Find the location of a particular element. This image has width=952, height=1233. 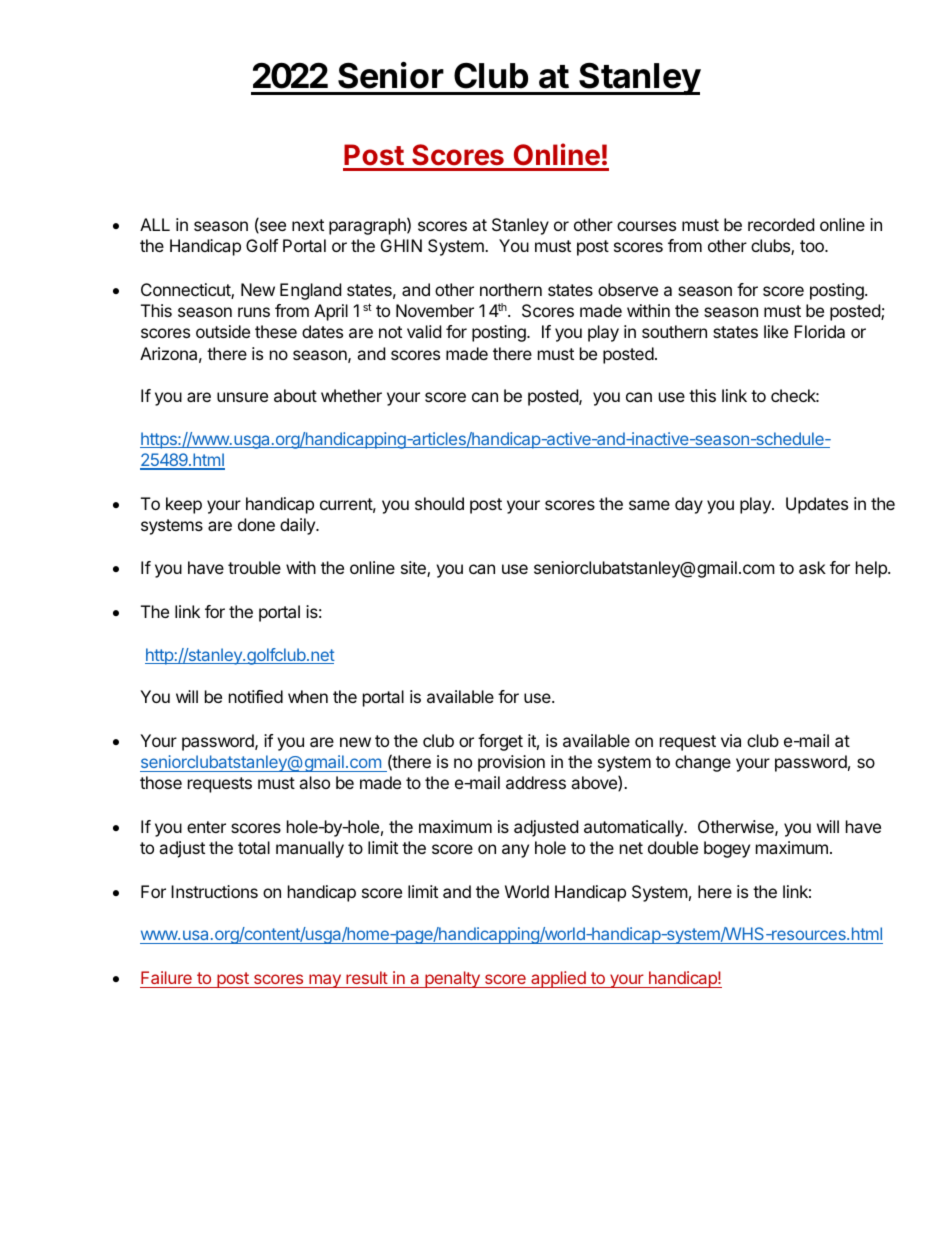

northern is located at coordinates (511, 289).
